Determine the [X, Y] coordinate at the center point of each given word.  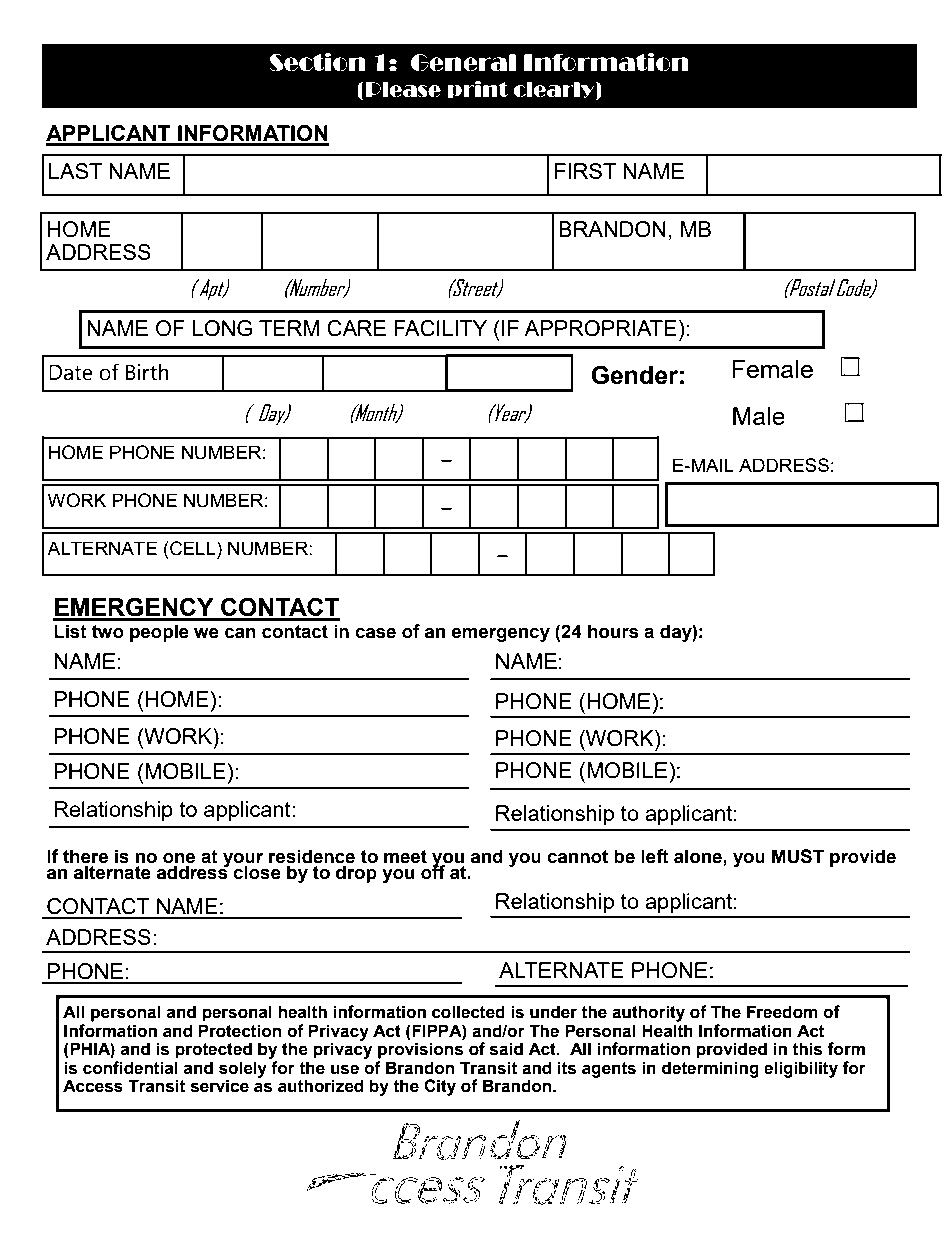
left [655, 856]
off [434, 871]
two [108, 632]
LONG [222, 328]
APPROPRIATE [600, 328]
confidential [130, 1068]
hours [613, 631]
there [85, 857]
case [375, 633]
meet [405, 857]
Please [403, 90]
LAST [75, 171]
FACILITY [440, 328]
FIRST [585, 171]
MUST [798, 856]
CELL [193, 548]
